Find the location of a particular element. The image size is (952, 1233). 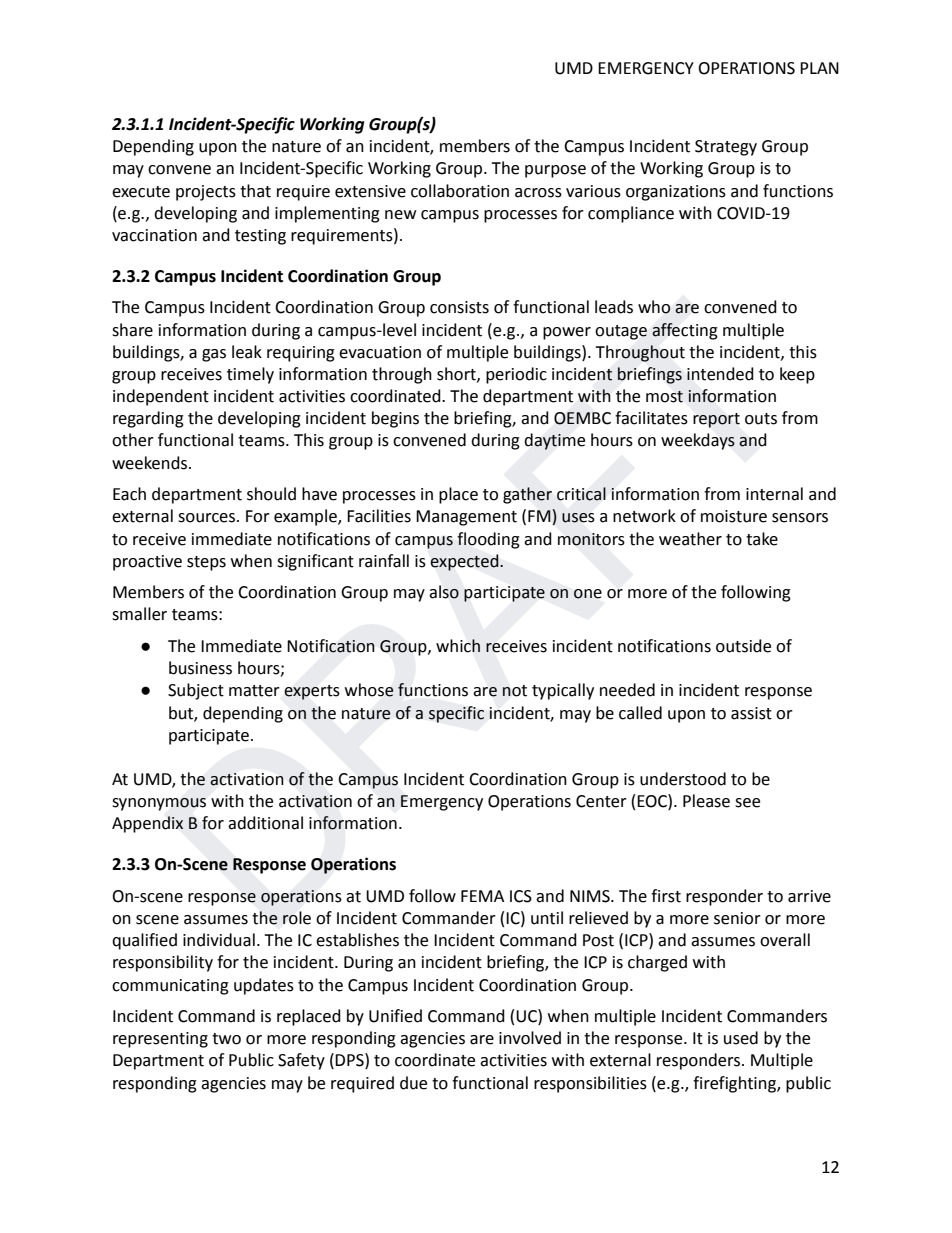

projects is located at coordinates (206, 193).
